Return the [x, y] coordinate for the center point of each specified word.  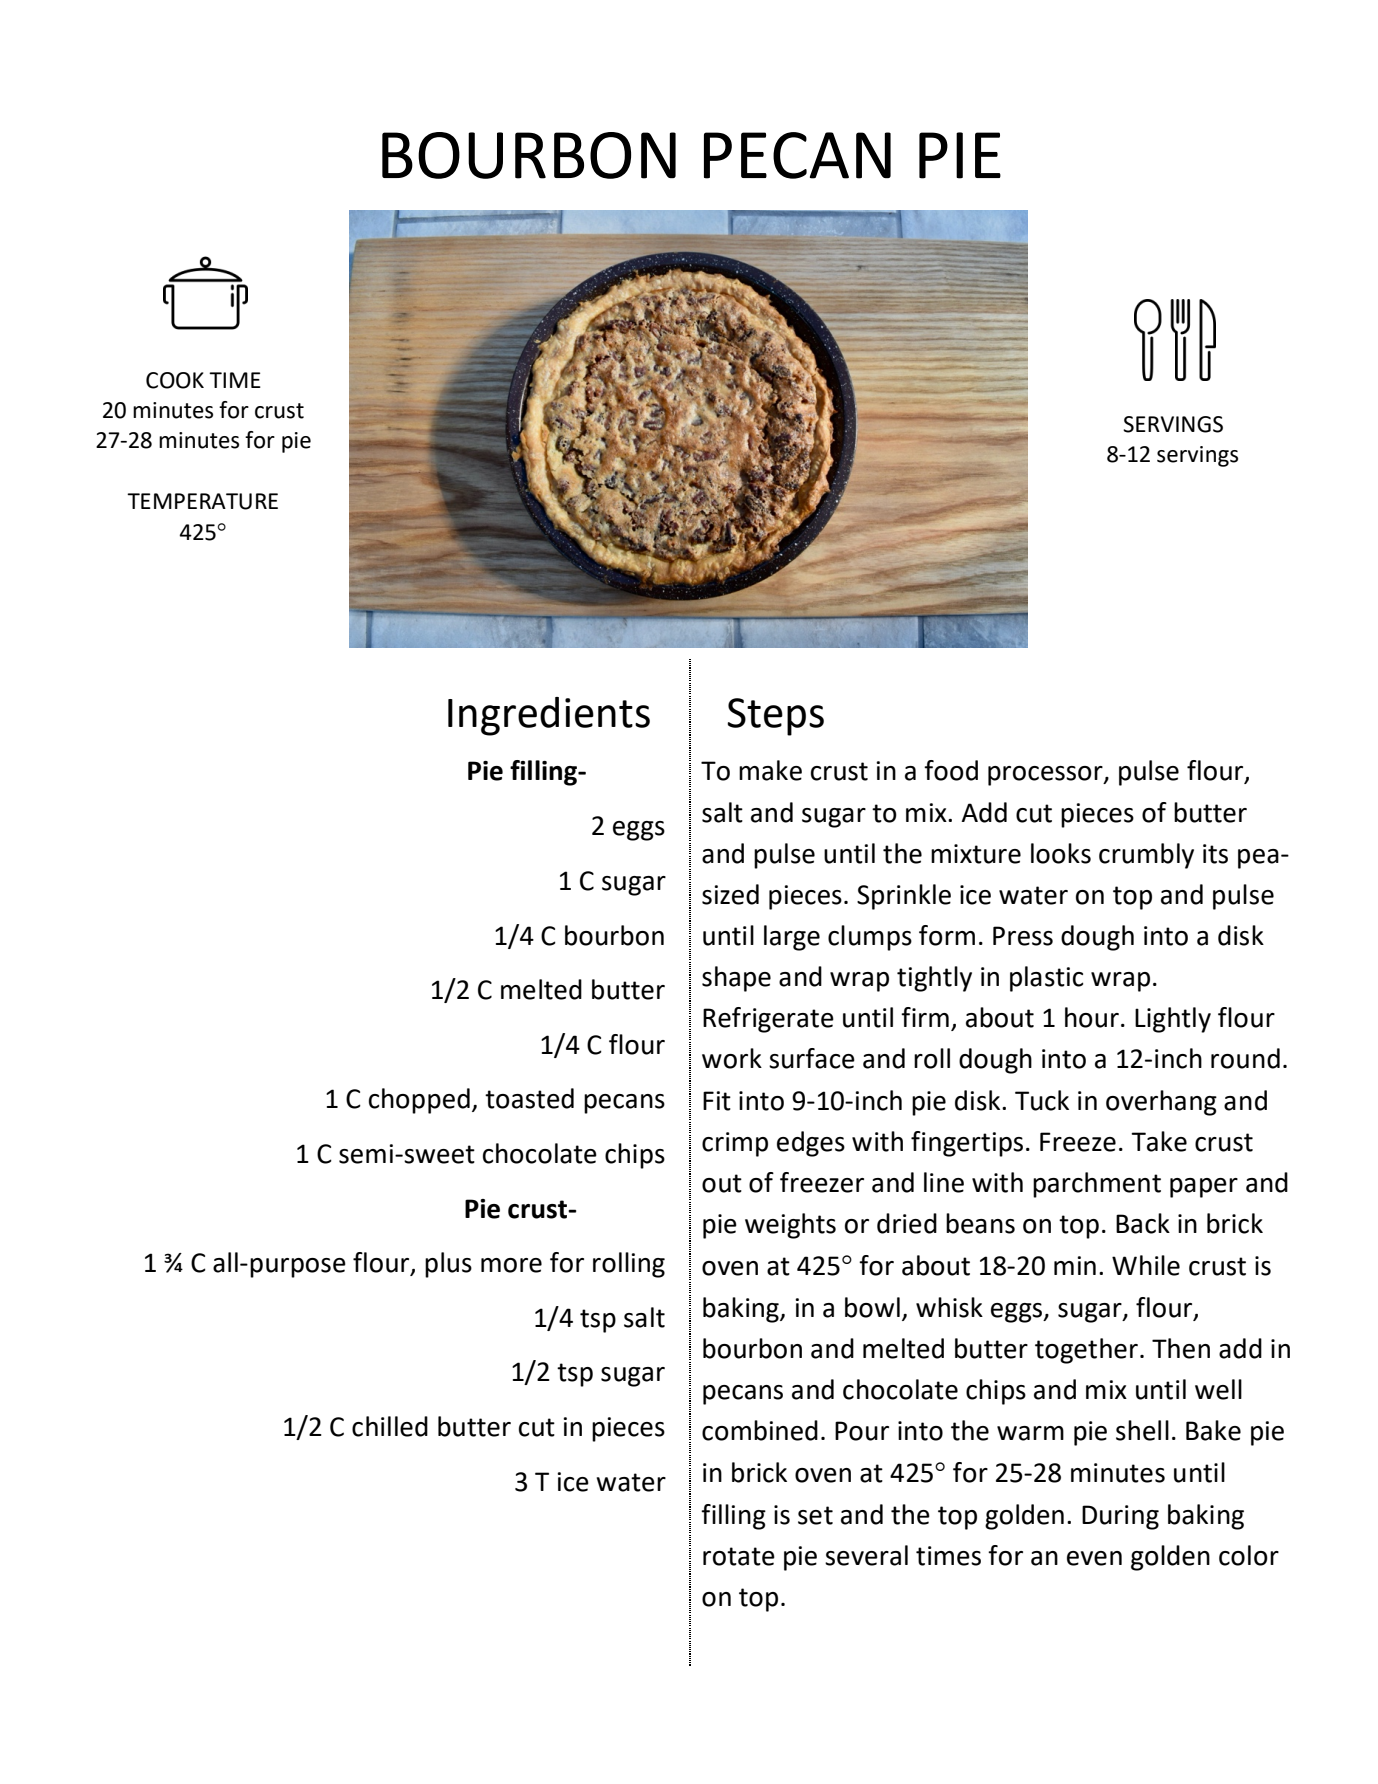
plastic [1046, 979]
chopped [419, 1101]
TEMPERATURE [202, 501]
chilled [390, 1426]
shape [736, 979]
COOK [175, 380]
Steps [775, 717]
